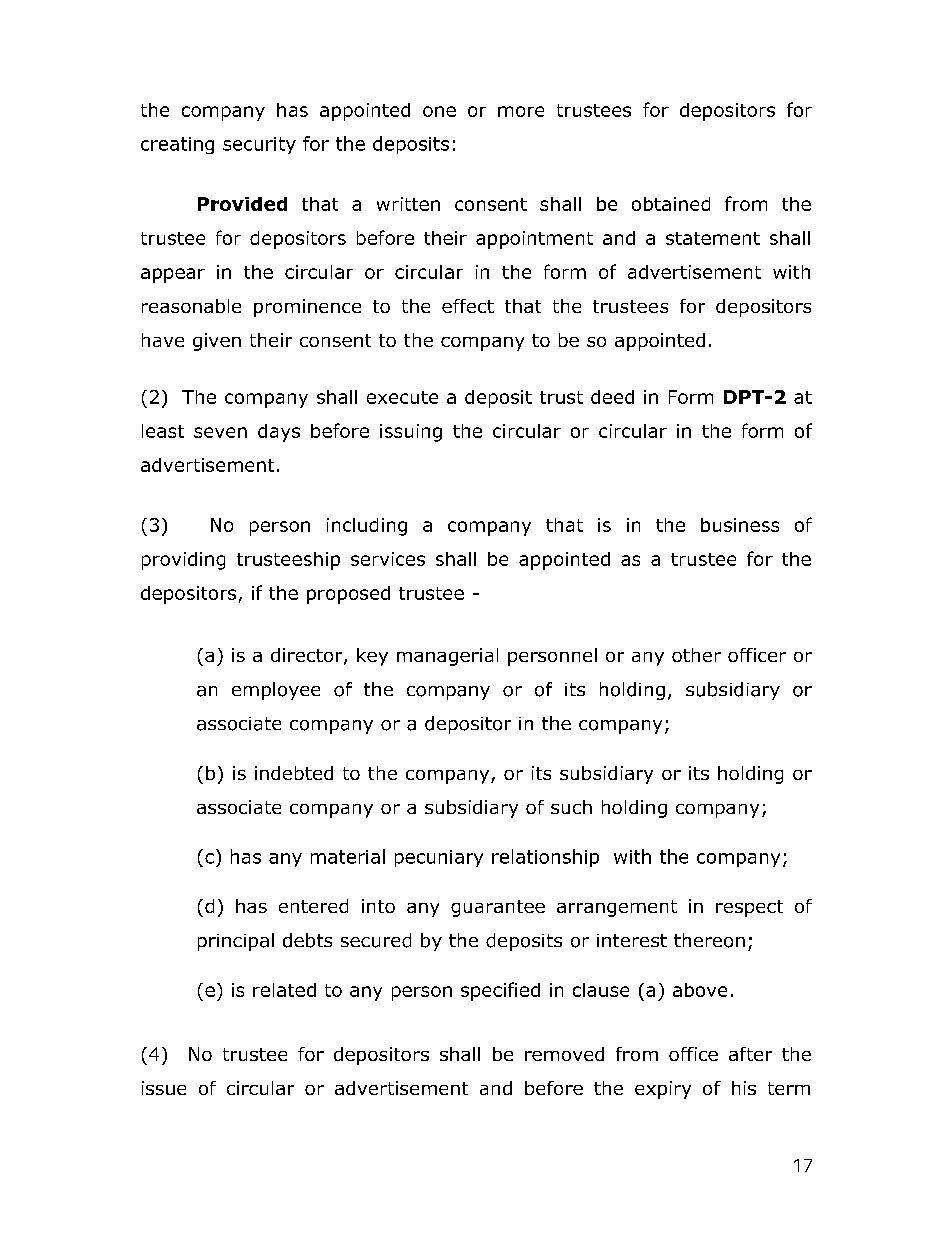  I want to click on obtained, so click(671, 204).
